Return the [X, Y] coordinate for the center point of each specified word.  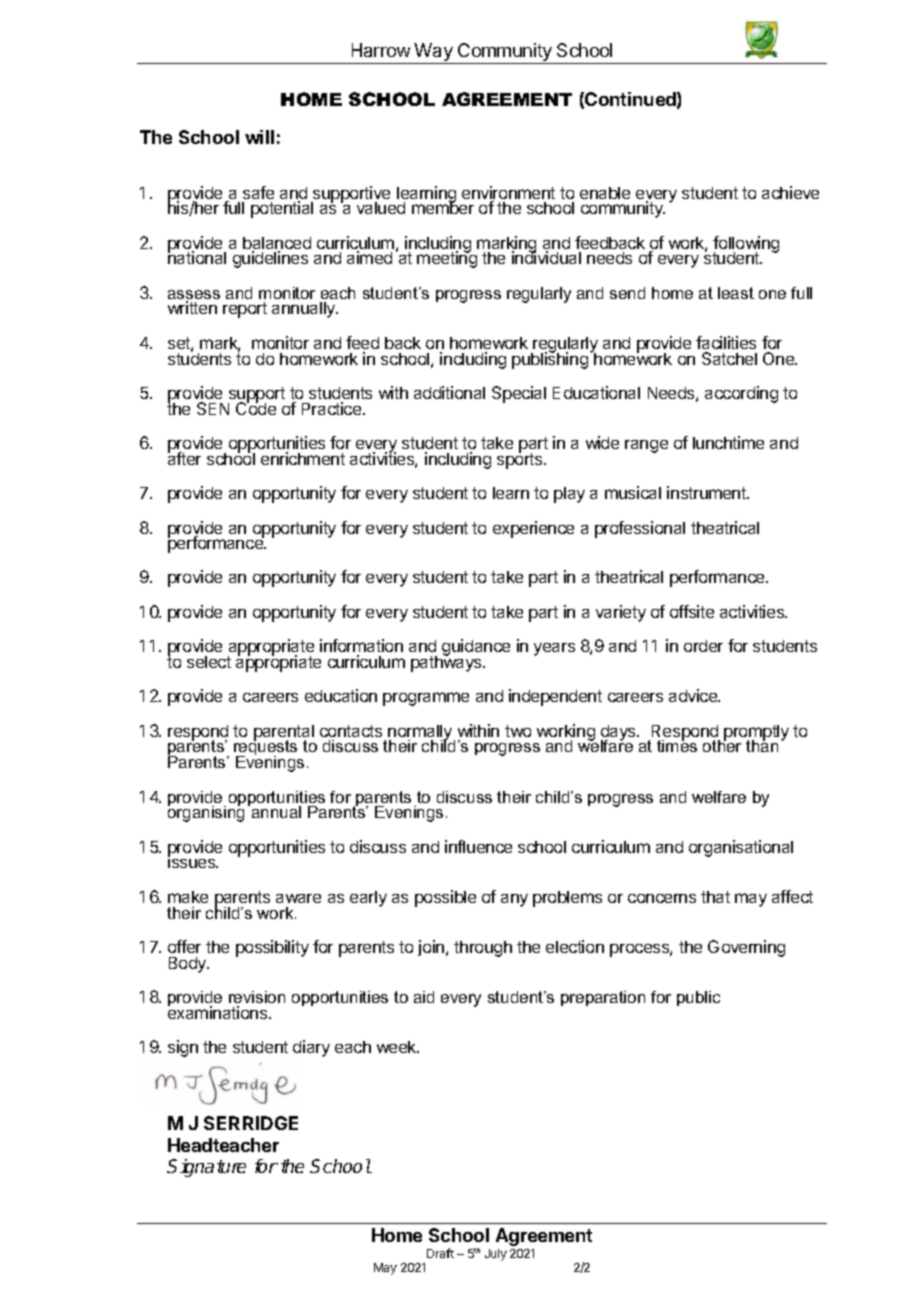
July [496, 1255]
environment [508, 194]
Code [256, 407]
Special [519, 394]
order [703, 646]
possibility [272, 948]
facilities [726, 342]
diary [311, 1048]
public [698, 998]
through [483, 949]
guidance [476, 647]
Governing [746, 948]
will [259, 137]
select [209, 662]
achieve [790, 192]
